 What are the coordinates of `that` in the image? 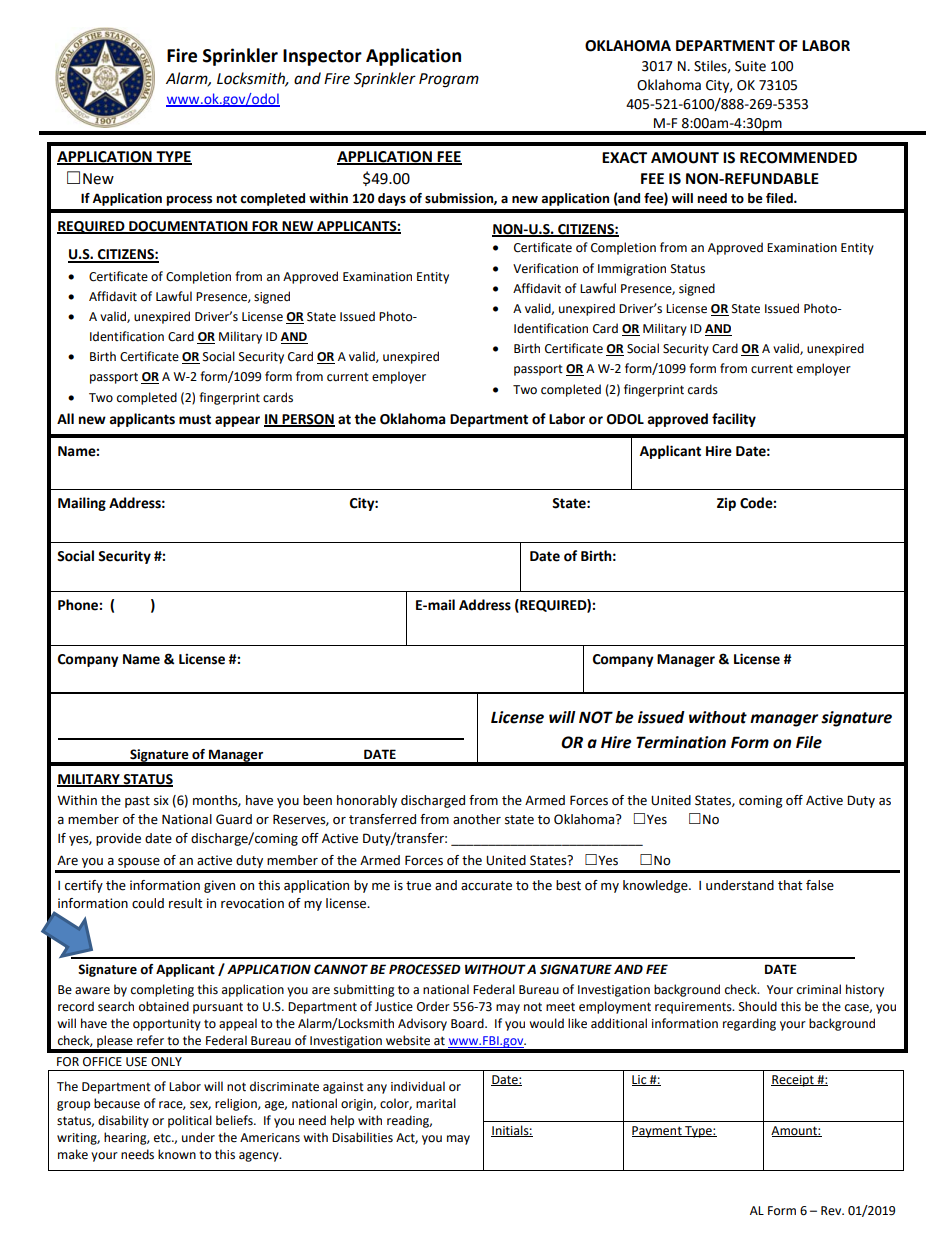 It's located at (790, 885).
